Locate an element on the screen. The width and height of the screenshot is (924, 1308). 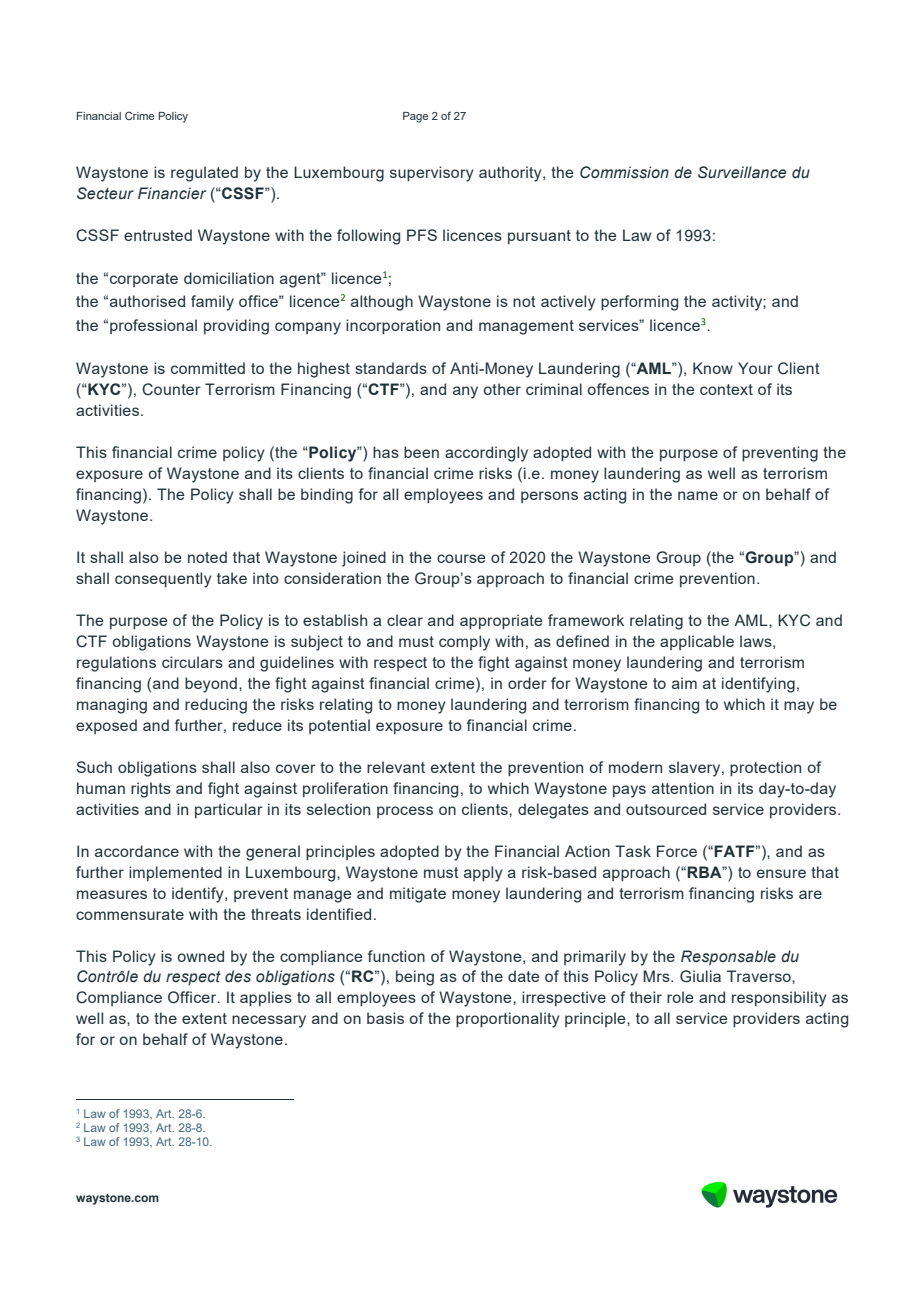
Counter is located at coordinates (171, 389).
